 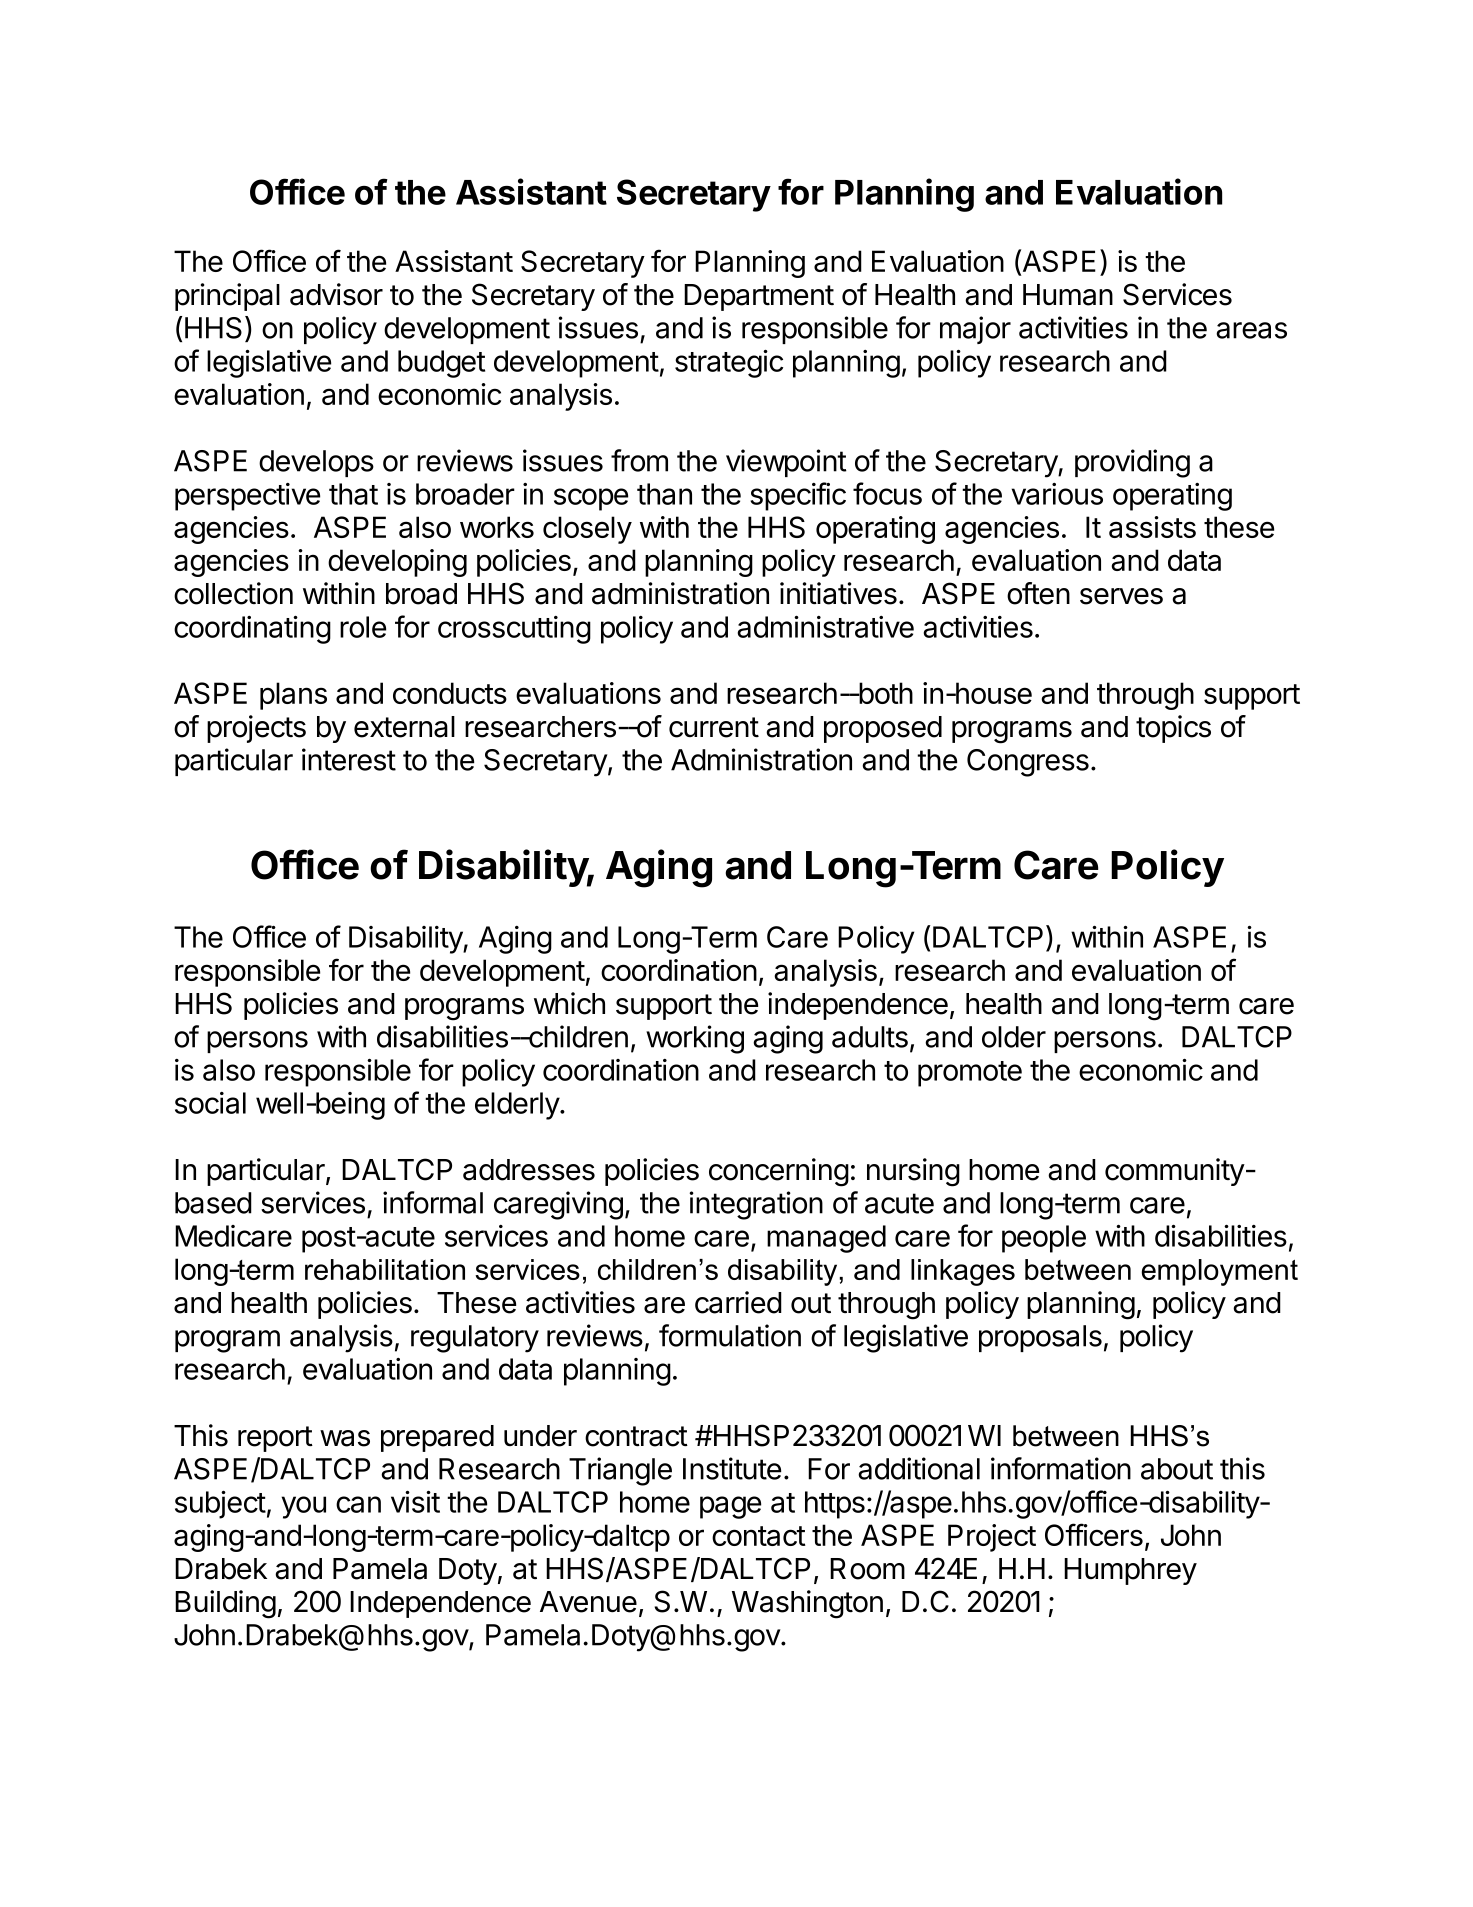 What do you see at coordinates (779, 1172) in the screenshot?
I see `concerning` at bounding box center [779, 1172].
